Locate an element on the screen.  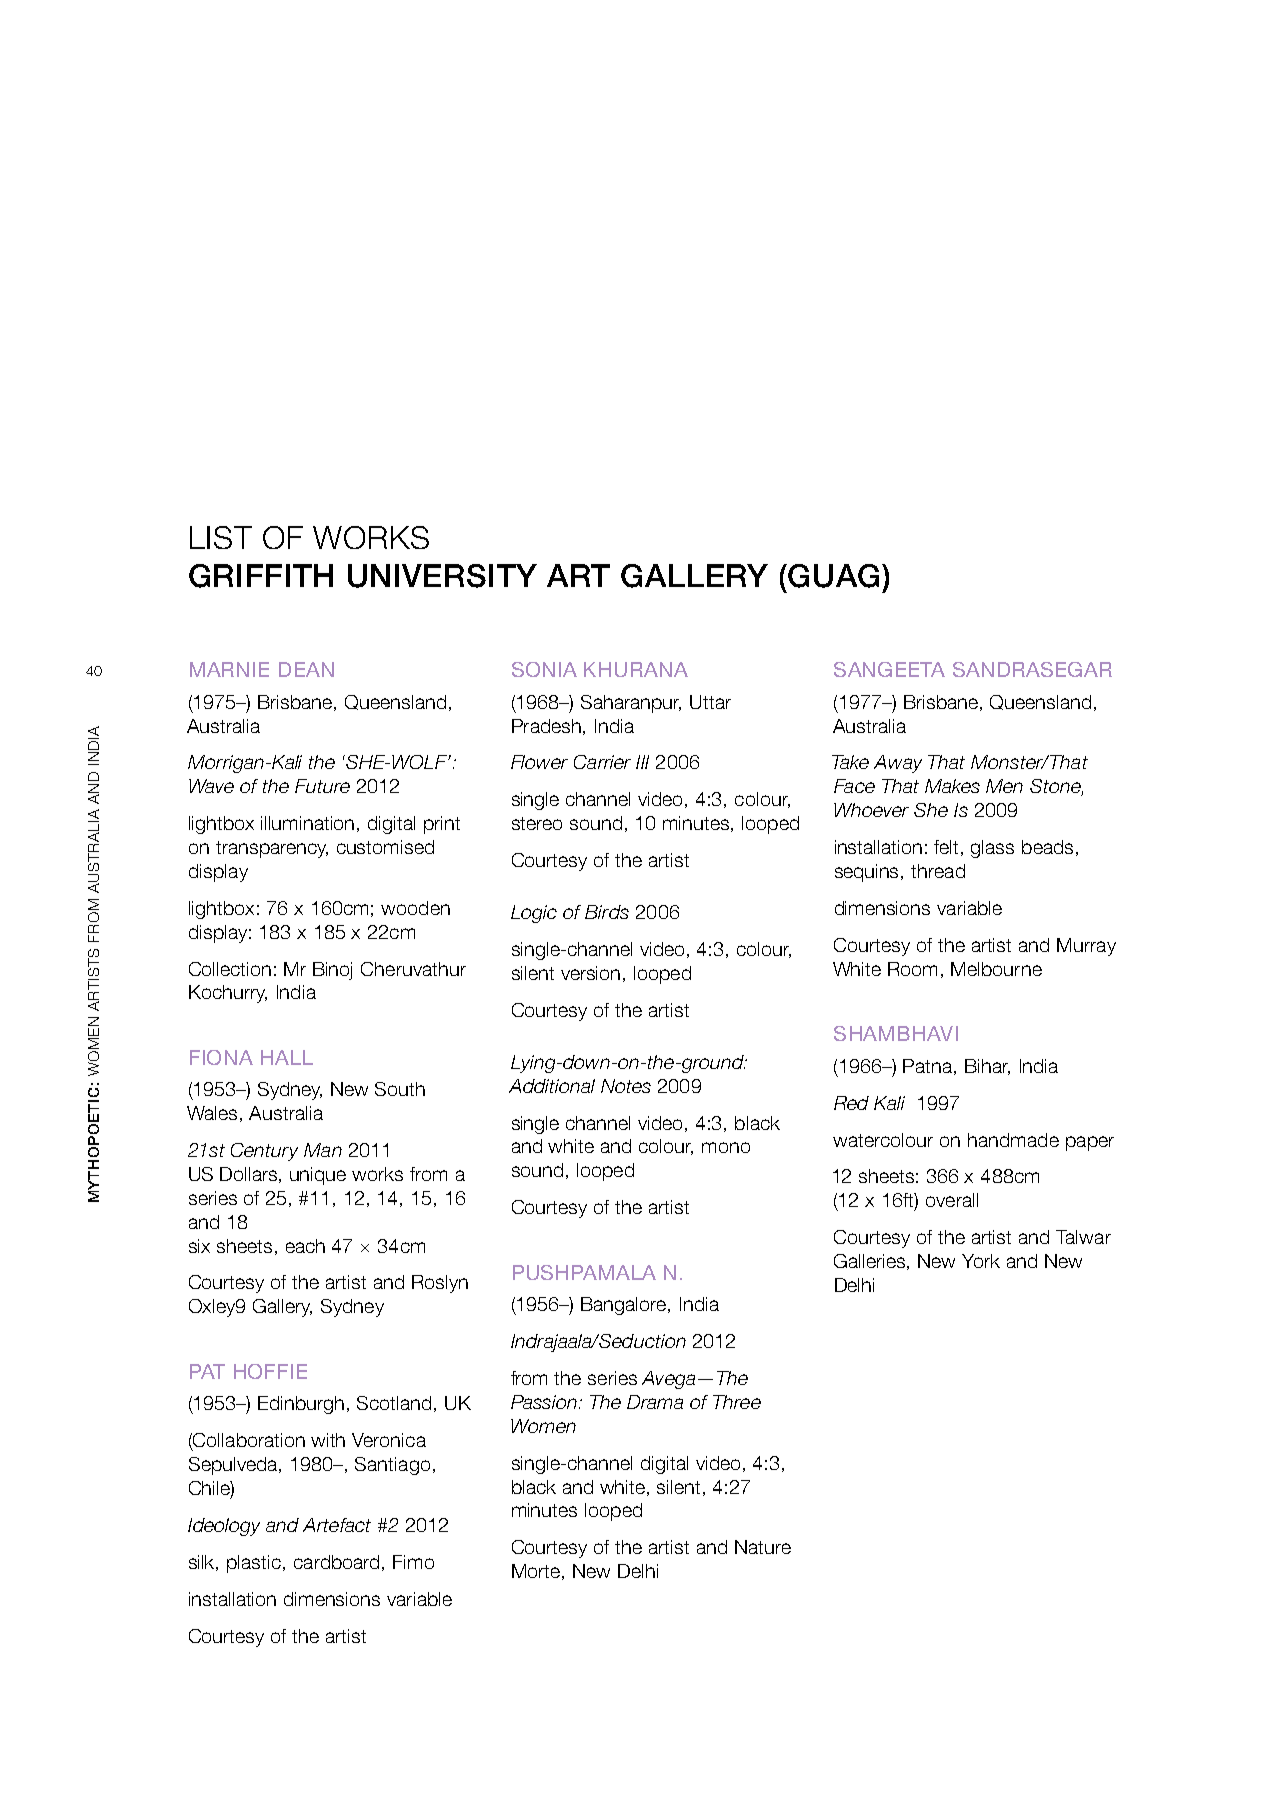
Griffith is located at coordinates (261, 576).
